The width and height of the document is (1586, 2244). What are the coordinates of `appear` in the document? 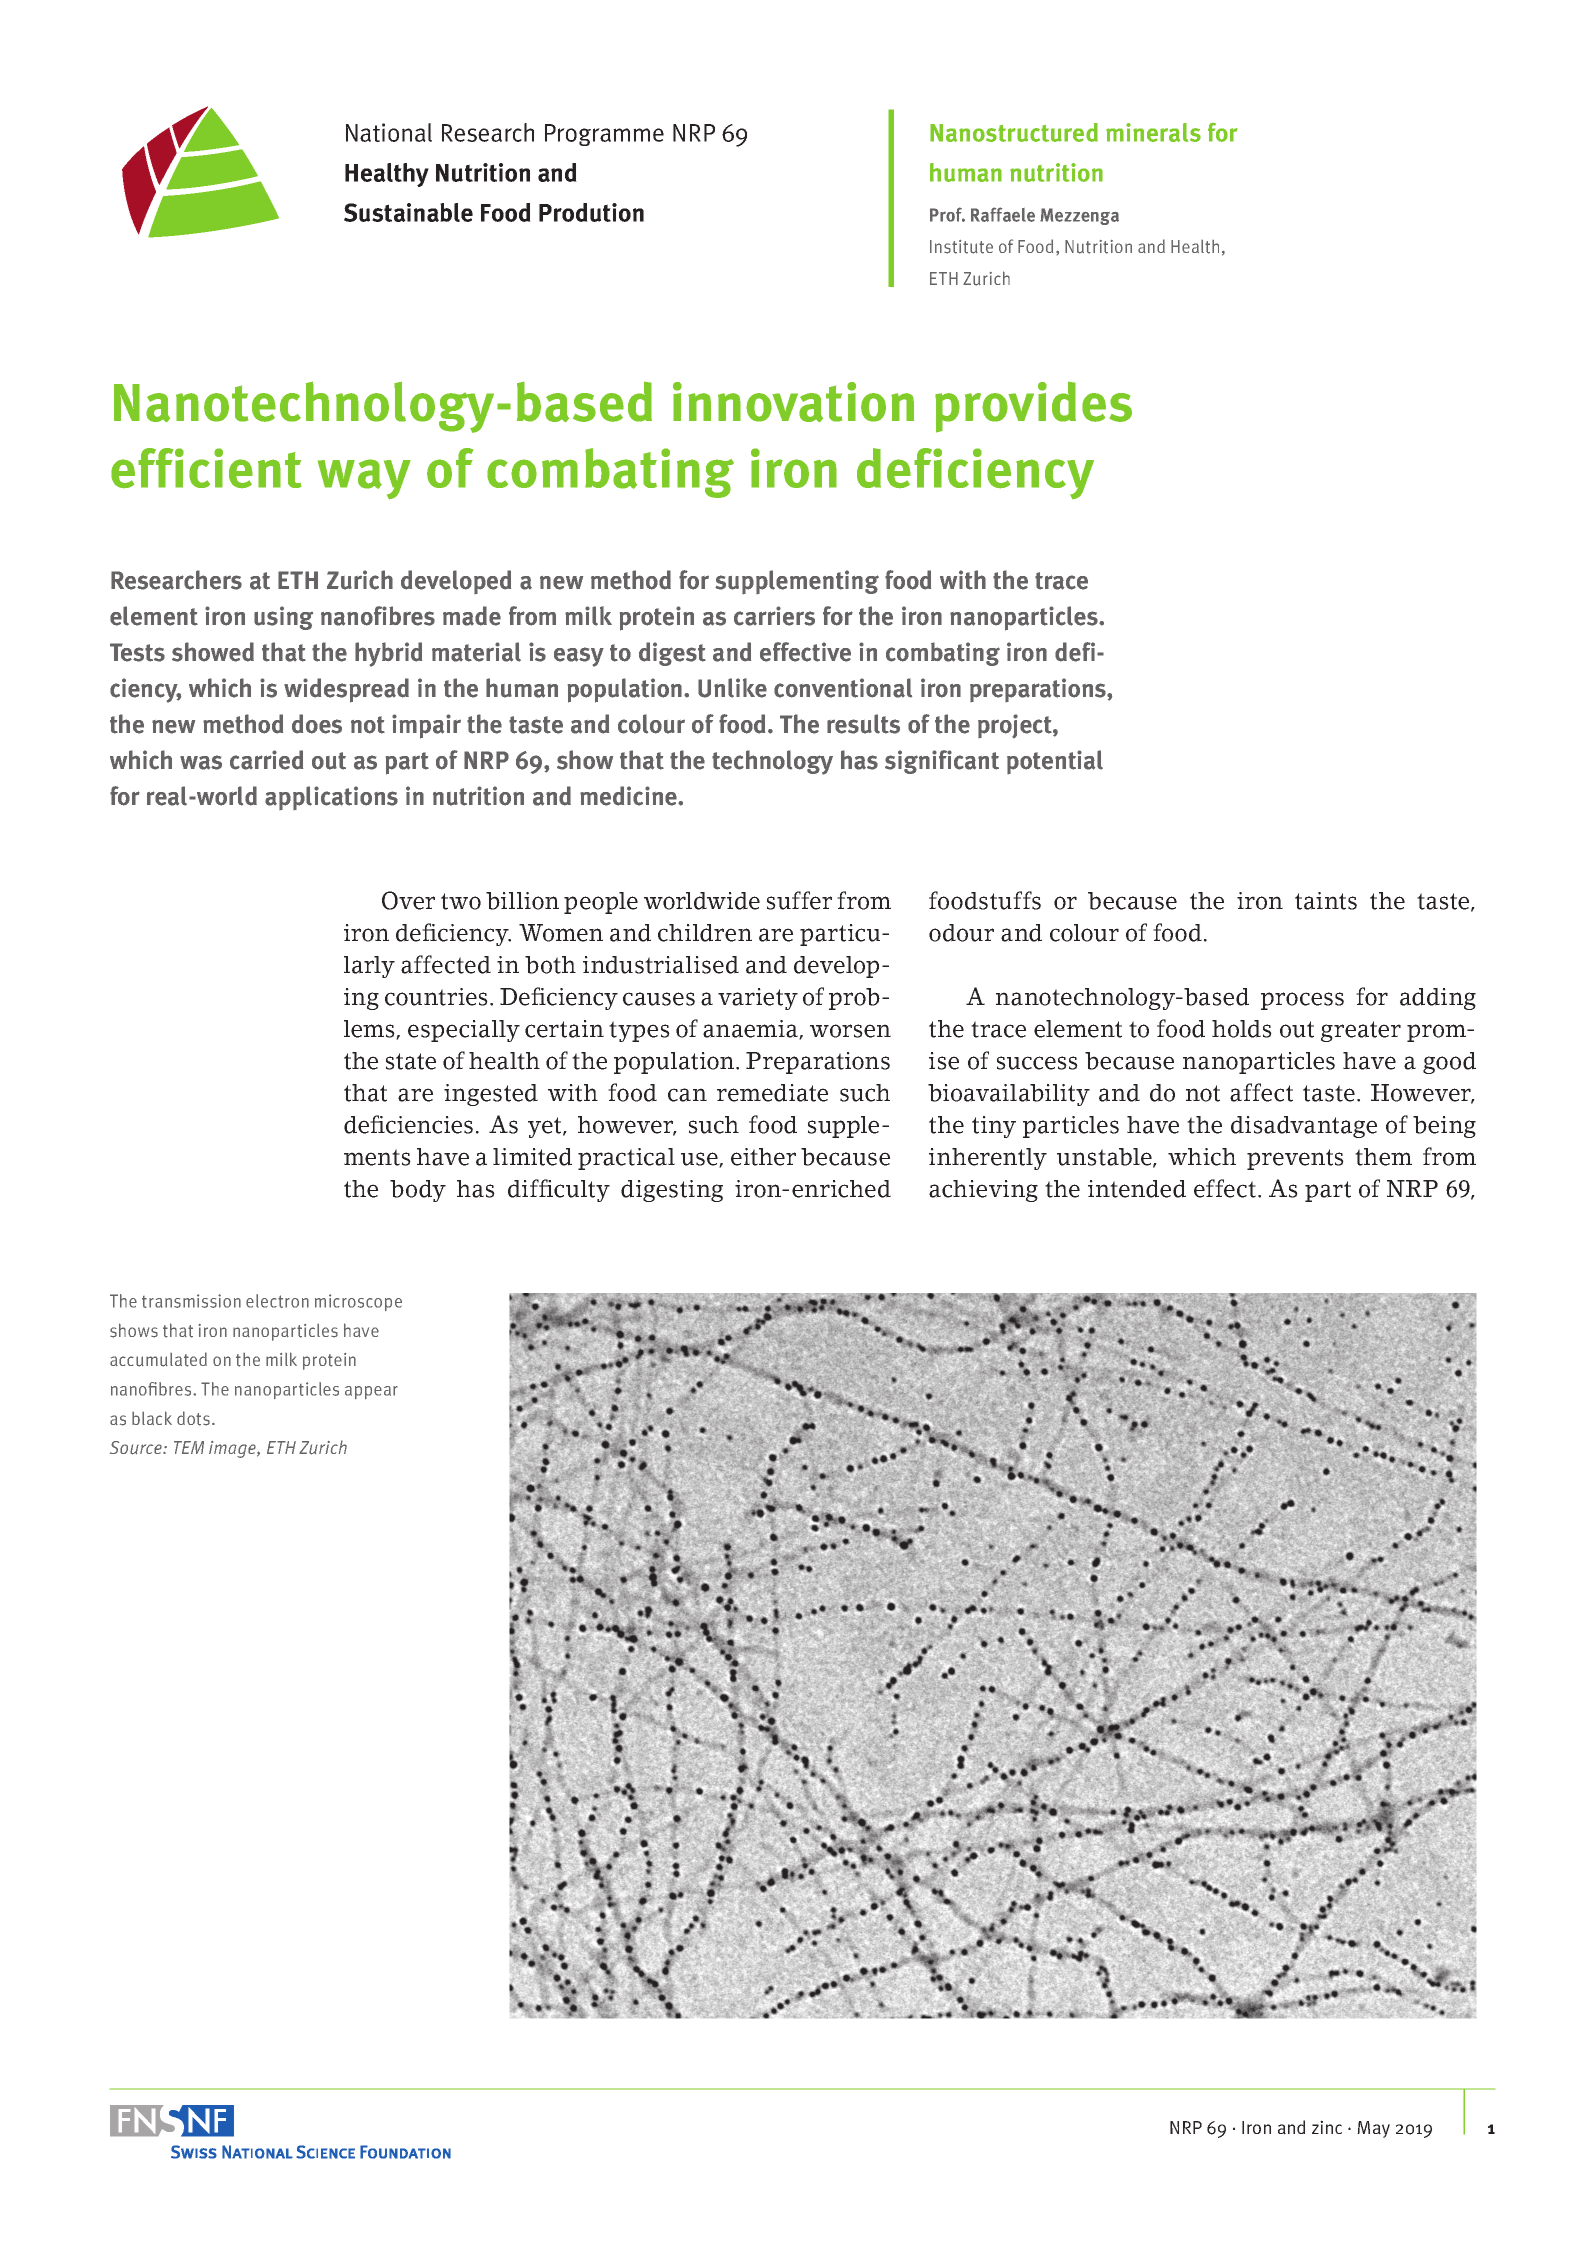 It's located at (371, 1392).
